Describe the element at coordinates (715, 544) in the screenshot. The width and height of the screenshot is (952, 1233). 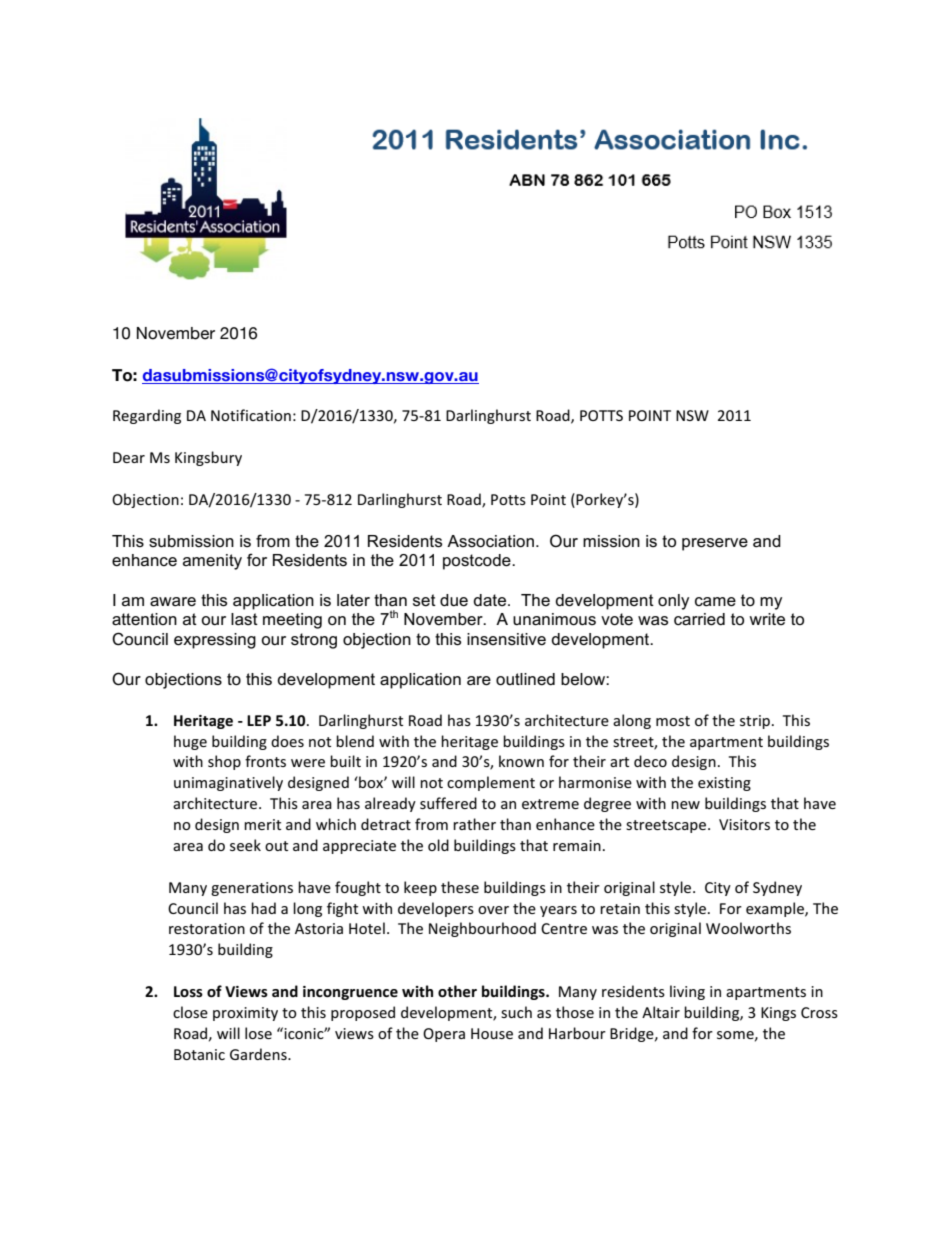
I see `preserve` at that location.
